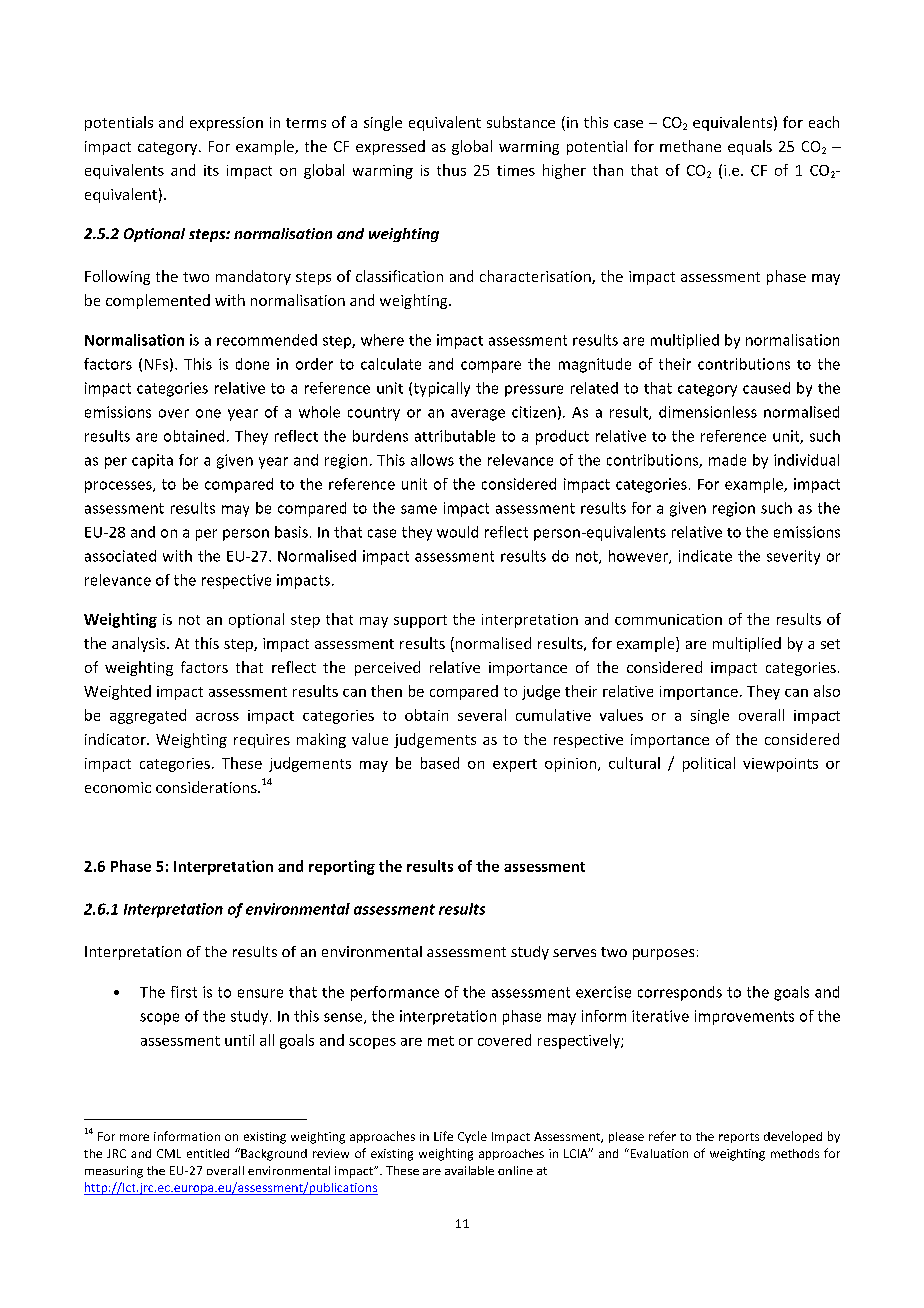 This image has height=1308, width=924. I want to click on serves, so click(574, 953).
